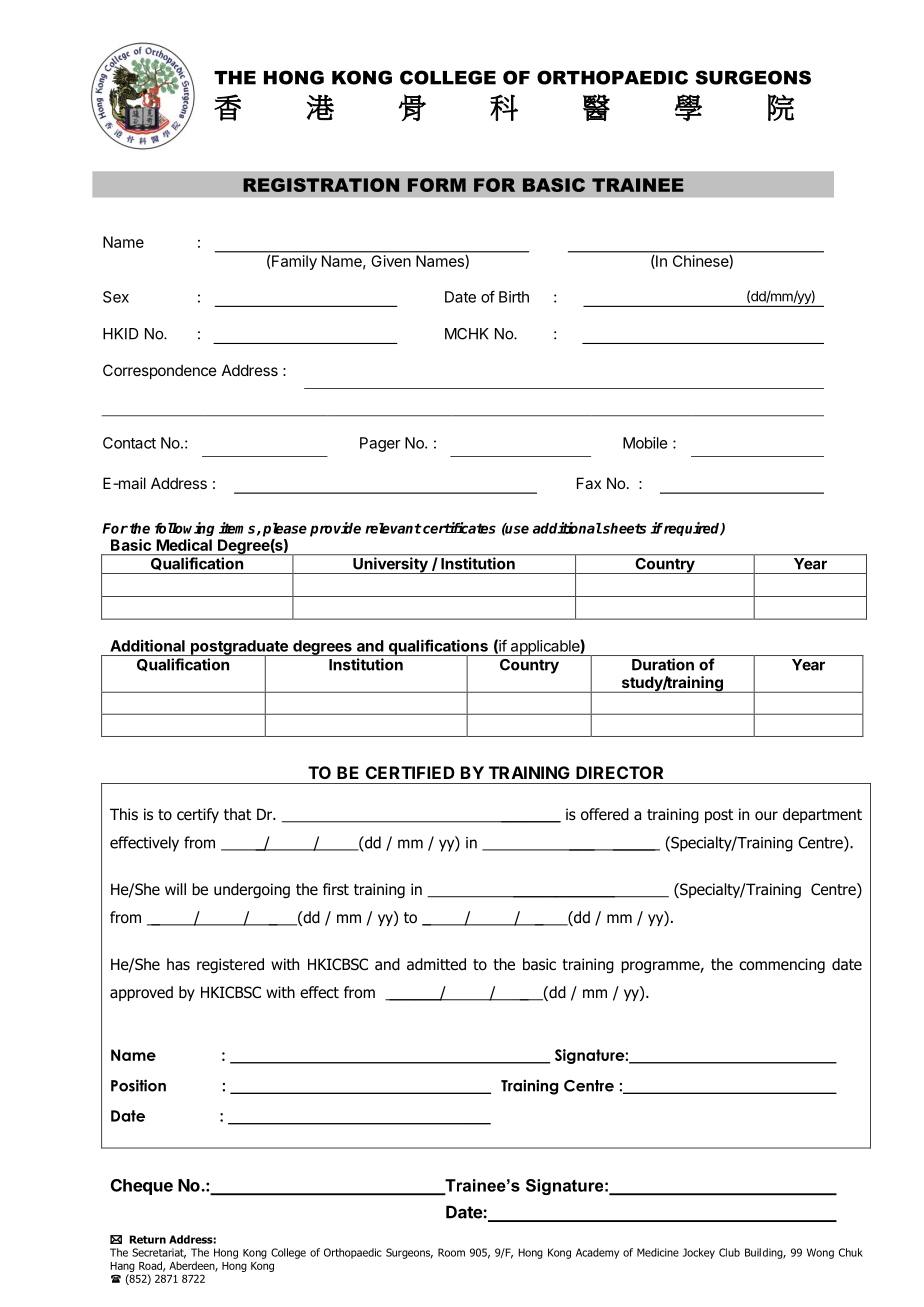 This screenshot has height=1307, width=924. Describe the element at coordinates (436, 964) in the screenshot. I see `admitted` at that location.
